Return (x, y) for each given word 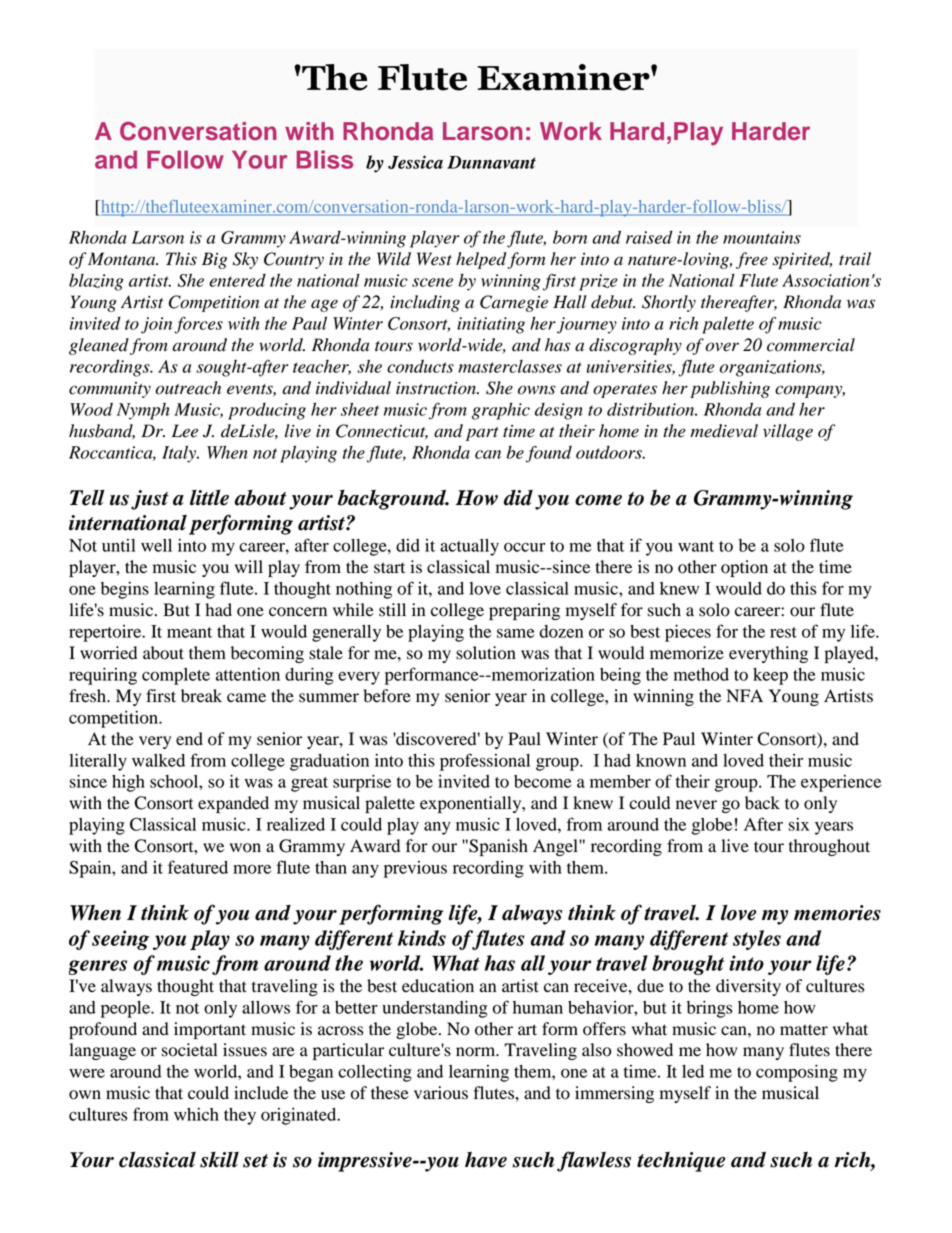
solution (486, 653)
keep (770, 676)
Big (214, 260)
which (196, 1114)
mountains (762, 237)
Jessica (415, 162)
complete (176, 676)
